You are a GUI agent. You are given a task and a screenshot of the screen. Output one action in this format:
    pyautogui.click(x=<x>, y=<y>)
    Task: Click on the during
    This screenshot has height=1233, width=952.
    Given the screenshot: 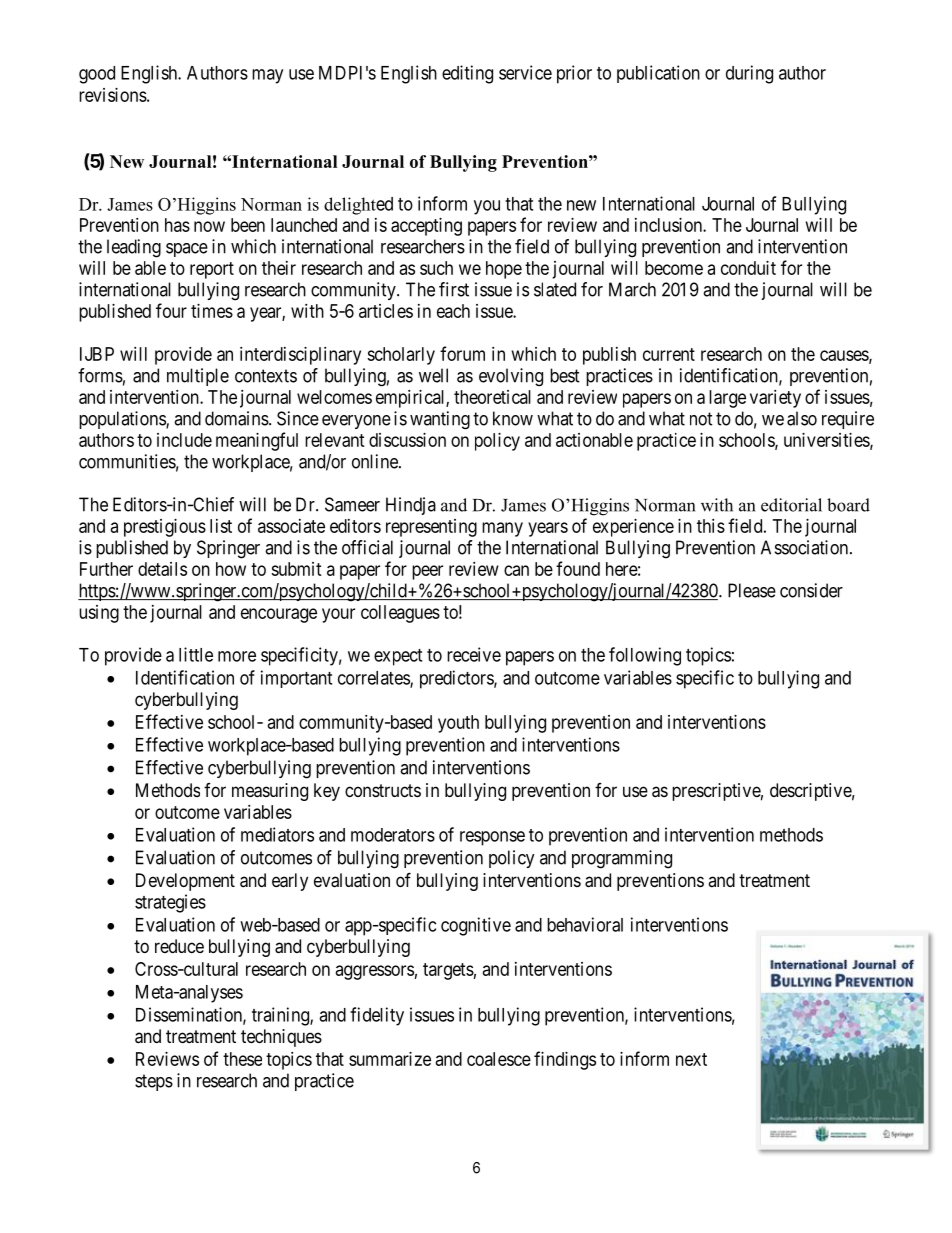 What is the action you would take?
    pyautogui.click(x=749, y=74)
